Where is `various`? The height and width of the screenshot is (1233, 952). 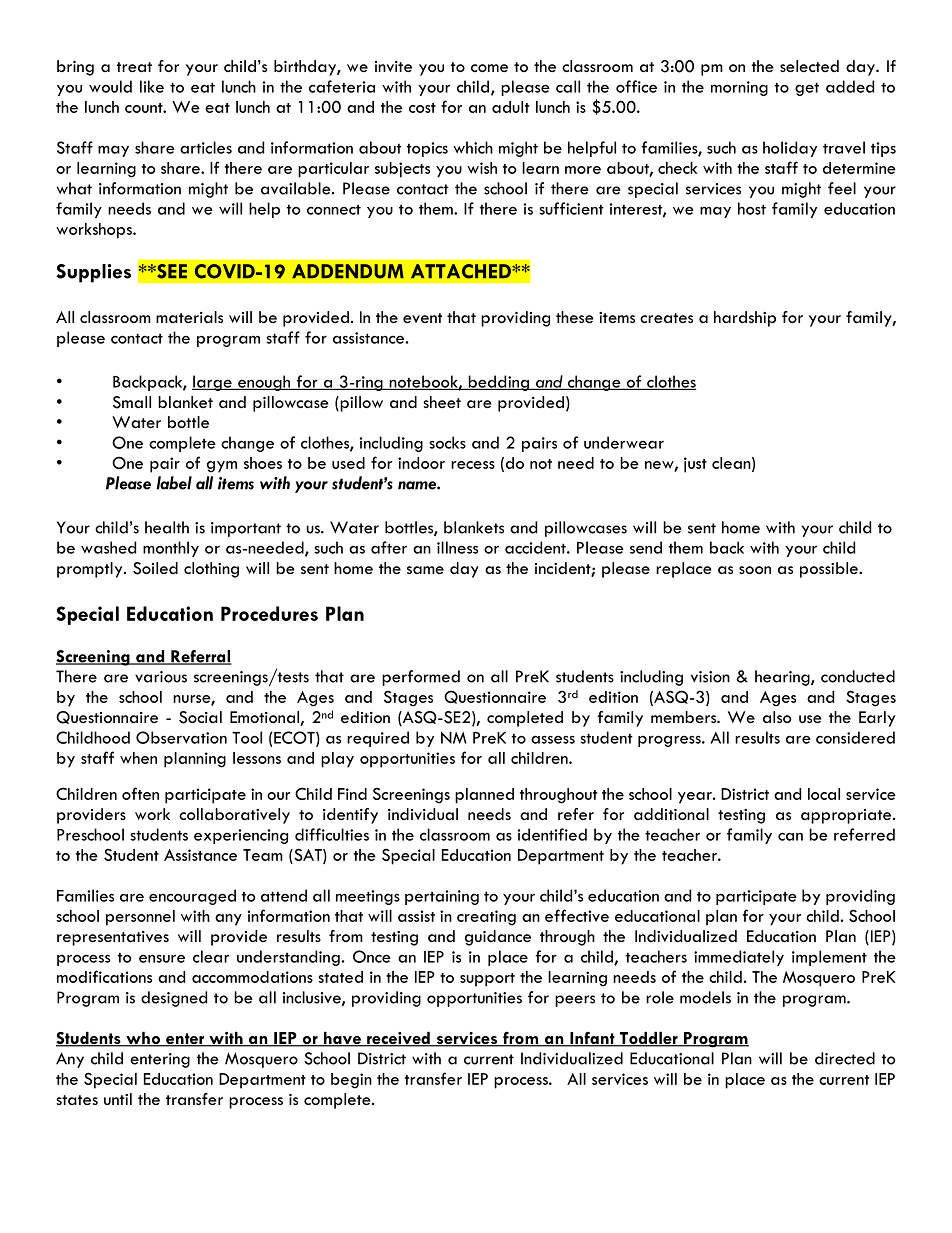
various is located at coordinates (161, 677).
